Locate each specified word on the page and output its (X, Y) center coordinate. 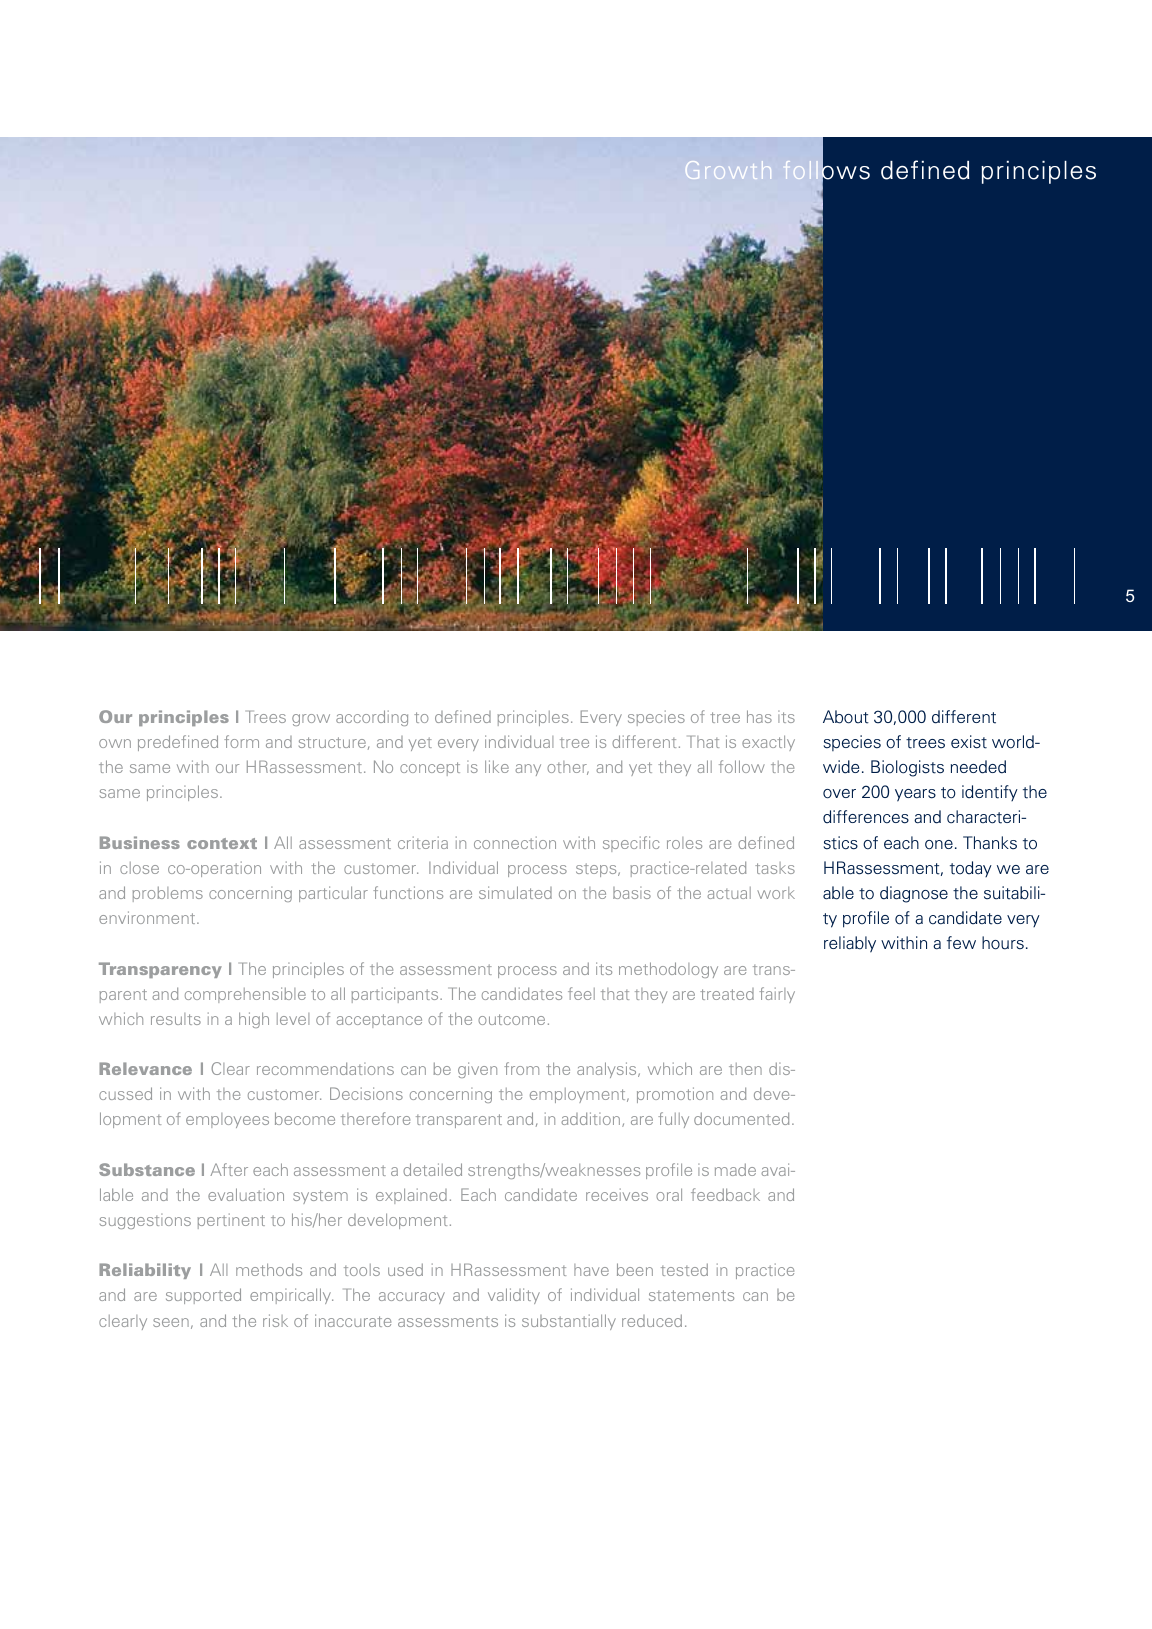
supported (203, 1296)
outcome (511, 1019)
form (241, 741)
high (254, 1020)
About (846, 717)
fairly (777, 995)
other (568, 768)
